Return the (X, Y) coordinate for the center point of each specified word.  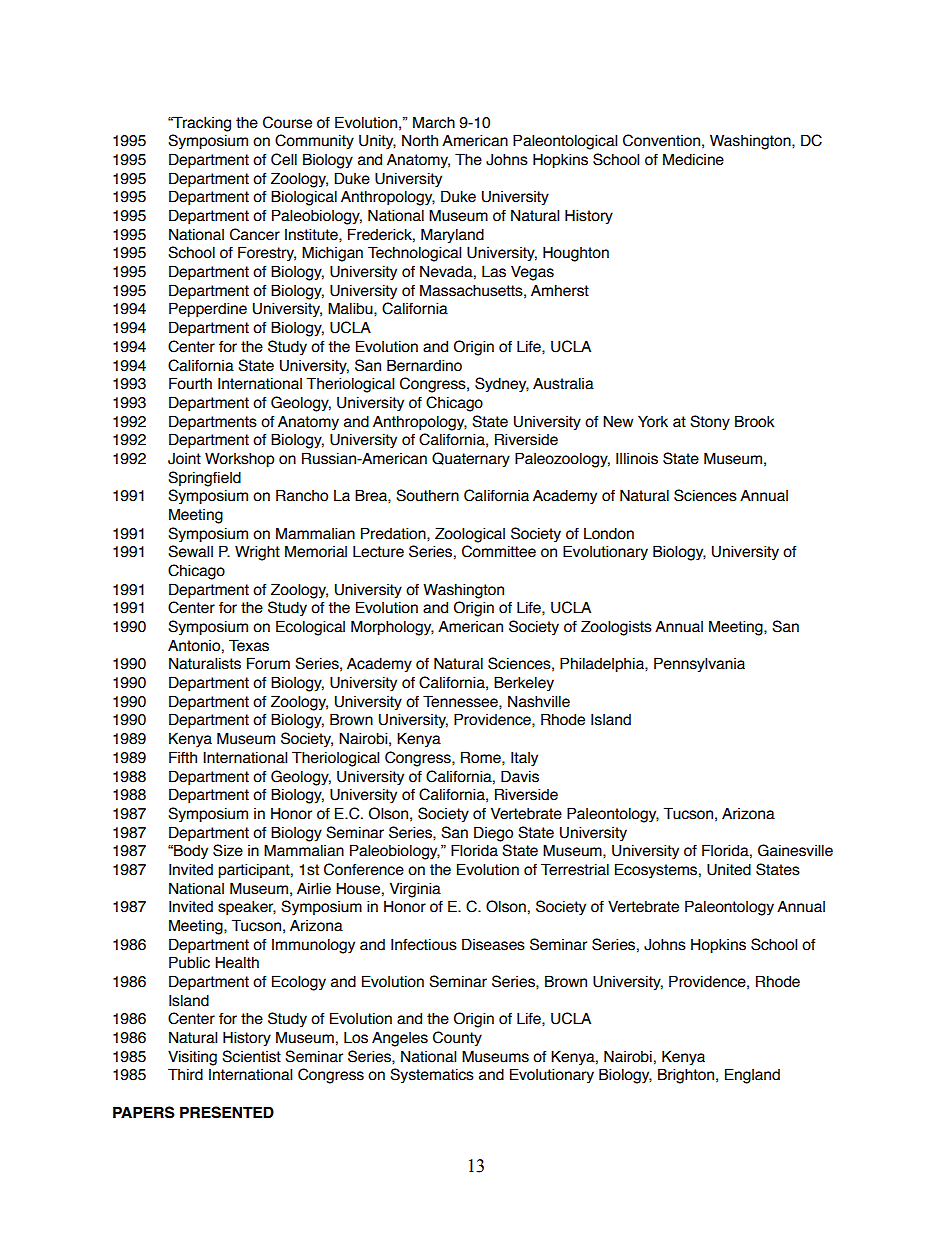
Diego (493, 834)
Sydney (502, 384)
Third (185, 1074)
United (729, 869)
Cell (284, 159)
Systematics (432, 1075)
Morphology (392, 628)
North (420, 140)
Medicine (693, 159)
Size (228, 850)
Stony (710, 422)
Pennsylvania (699, 664)
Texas (249, 645)
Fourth (190, 383)
